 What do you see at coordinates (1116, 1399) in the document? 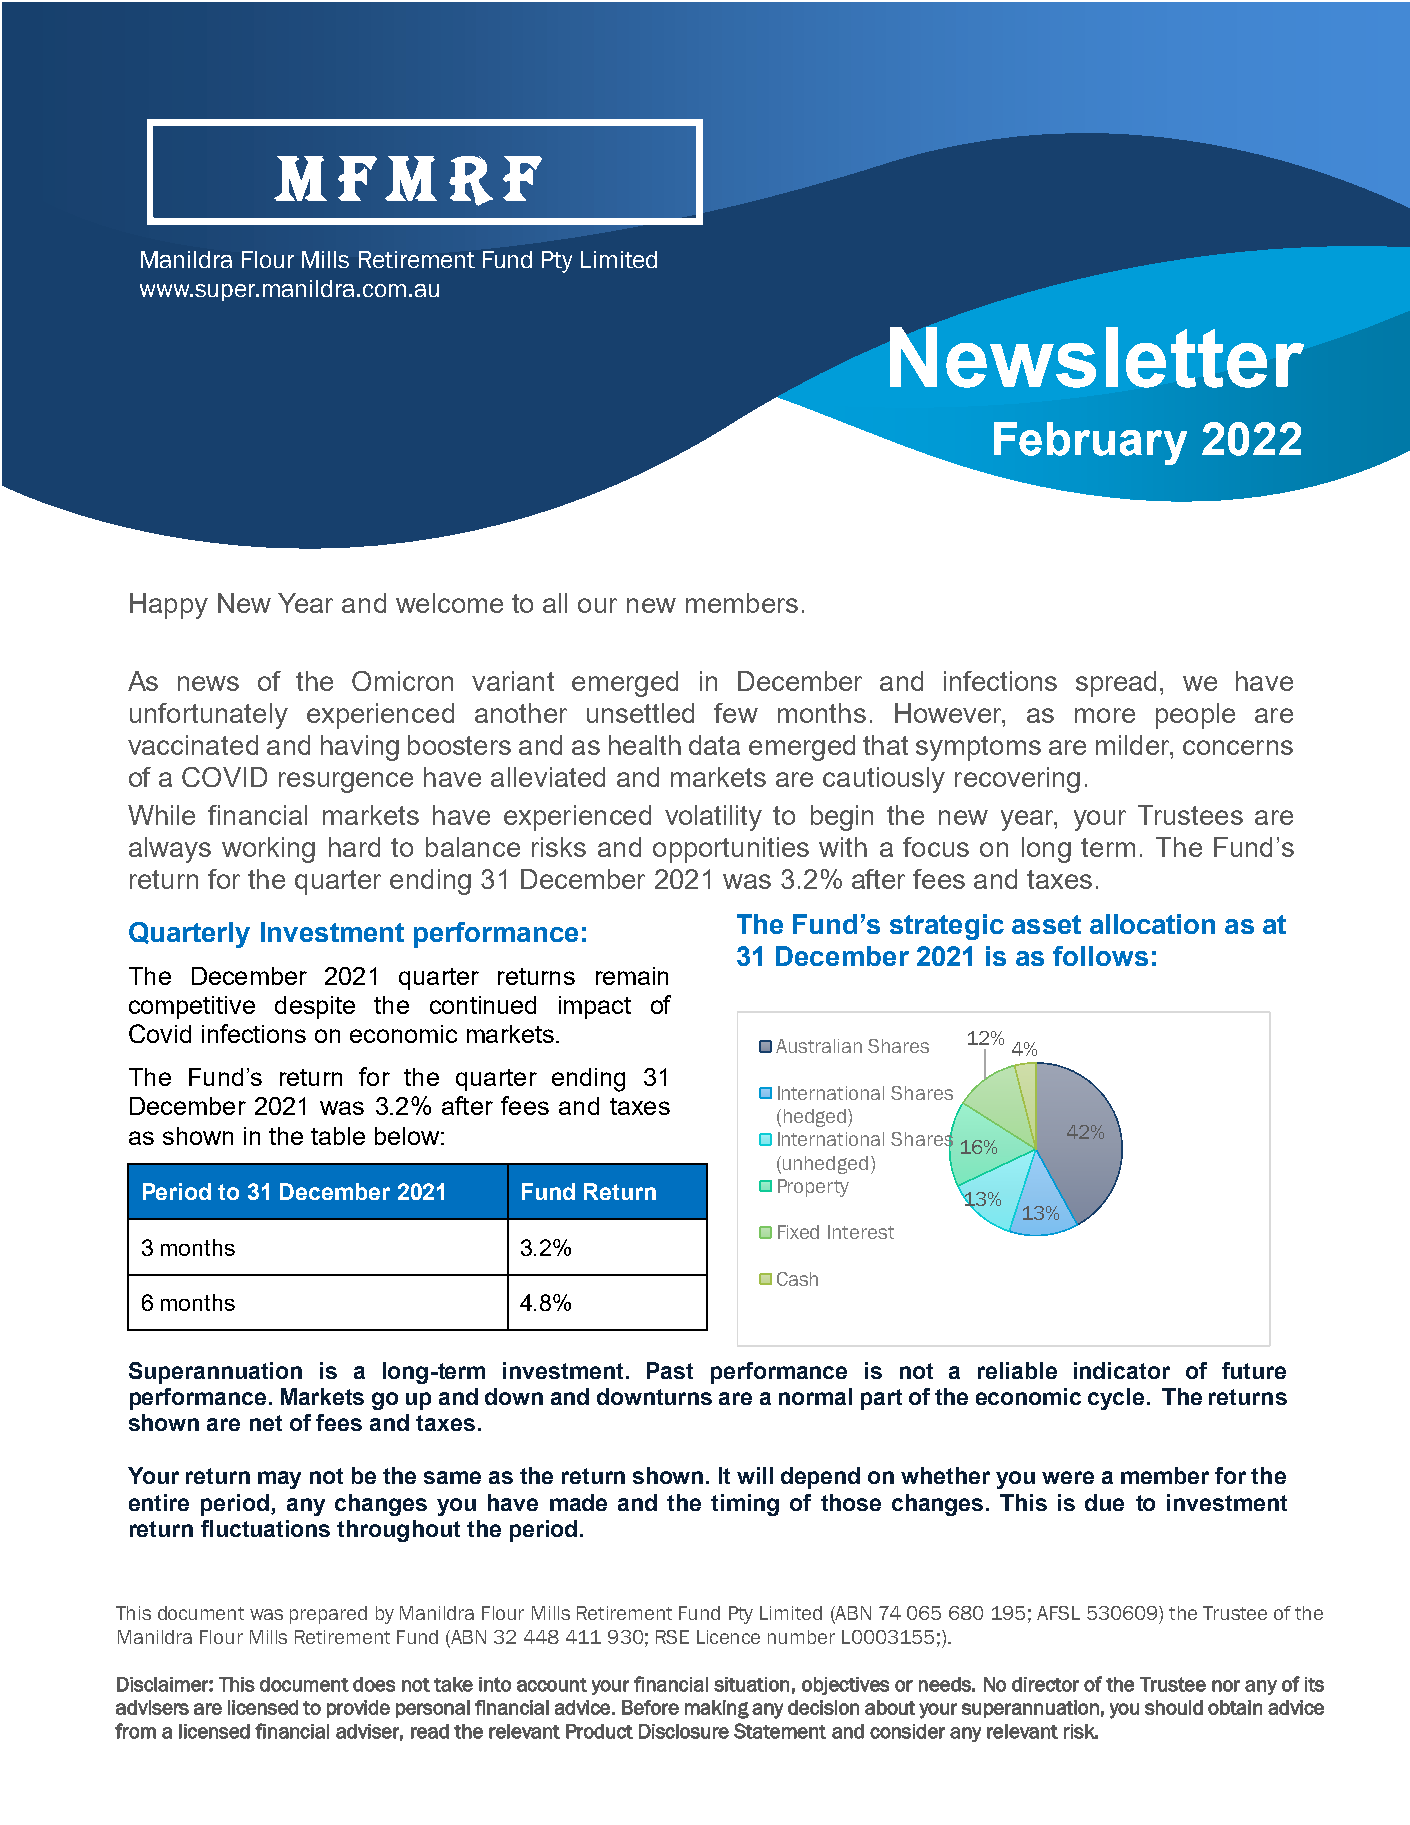
I see `cycle` at bounding box center [1116, 1399].
